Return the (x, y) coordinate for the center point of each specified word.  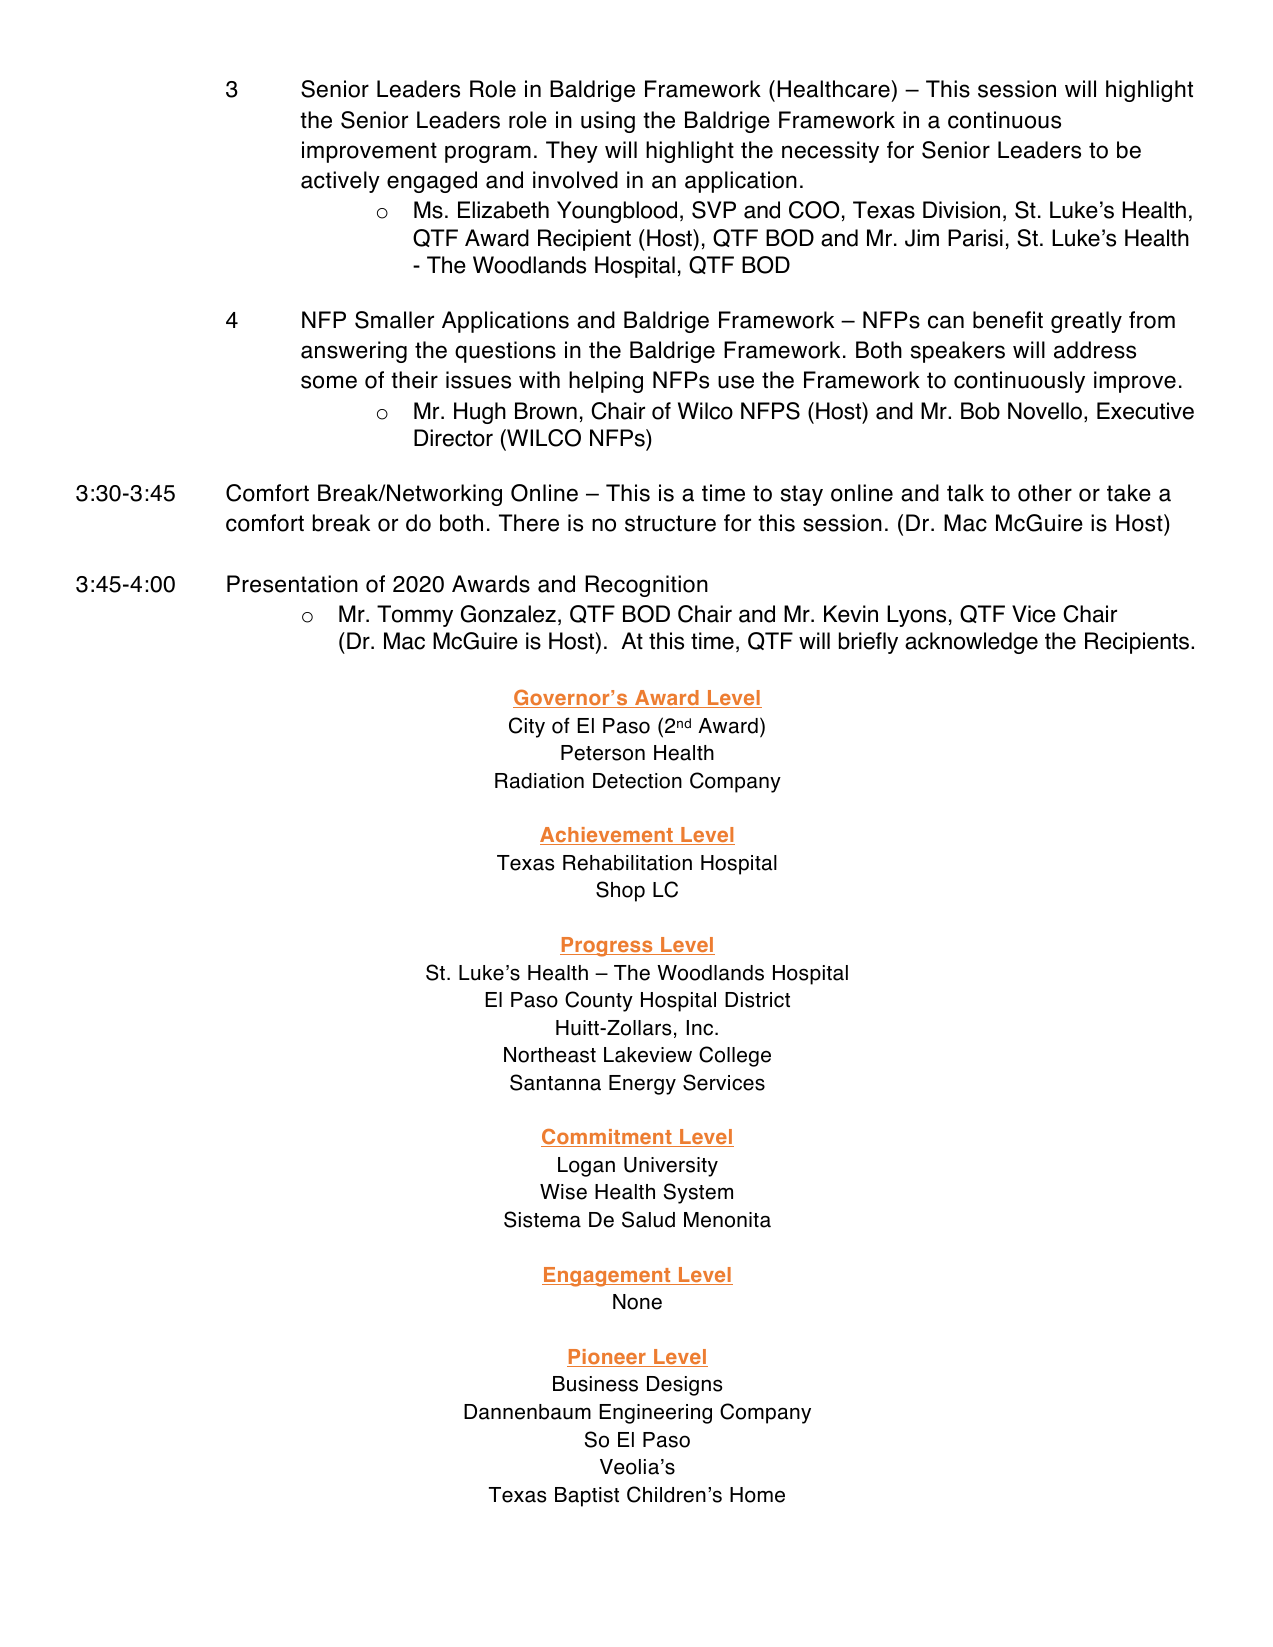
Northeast (550, 1055)
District (757, 1000)
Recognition (646, 586)
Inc (701, 1028)
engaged (432, 182)
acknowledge (971, 643)
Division (961, 210)
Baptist (587, 1497)
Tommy (415, 616)
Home (757, 1495)
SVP (714, 210)
